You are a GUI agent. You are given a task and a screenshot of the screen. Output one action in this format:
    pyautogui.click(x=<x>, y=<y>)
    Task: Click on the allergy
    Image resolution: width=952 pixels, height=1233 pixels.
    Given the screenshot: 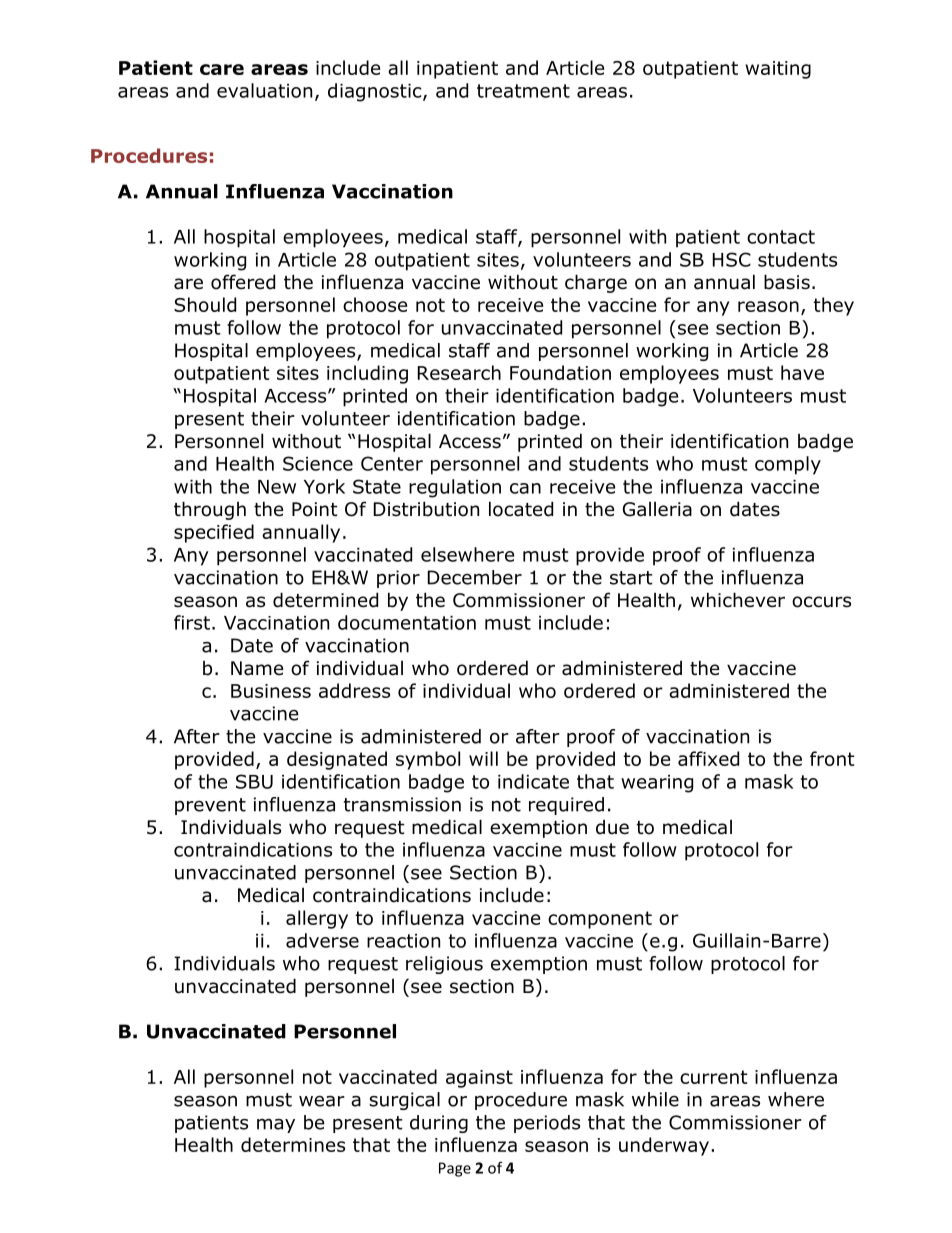 What is the action you would take?
    pyautogui.click(x=317, y=919)
